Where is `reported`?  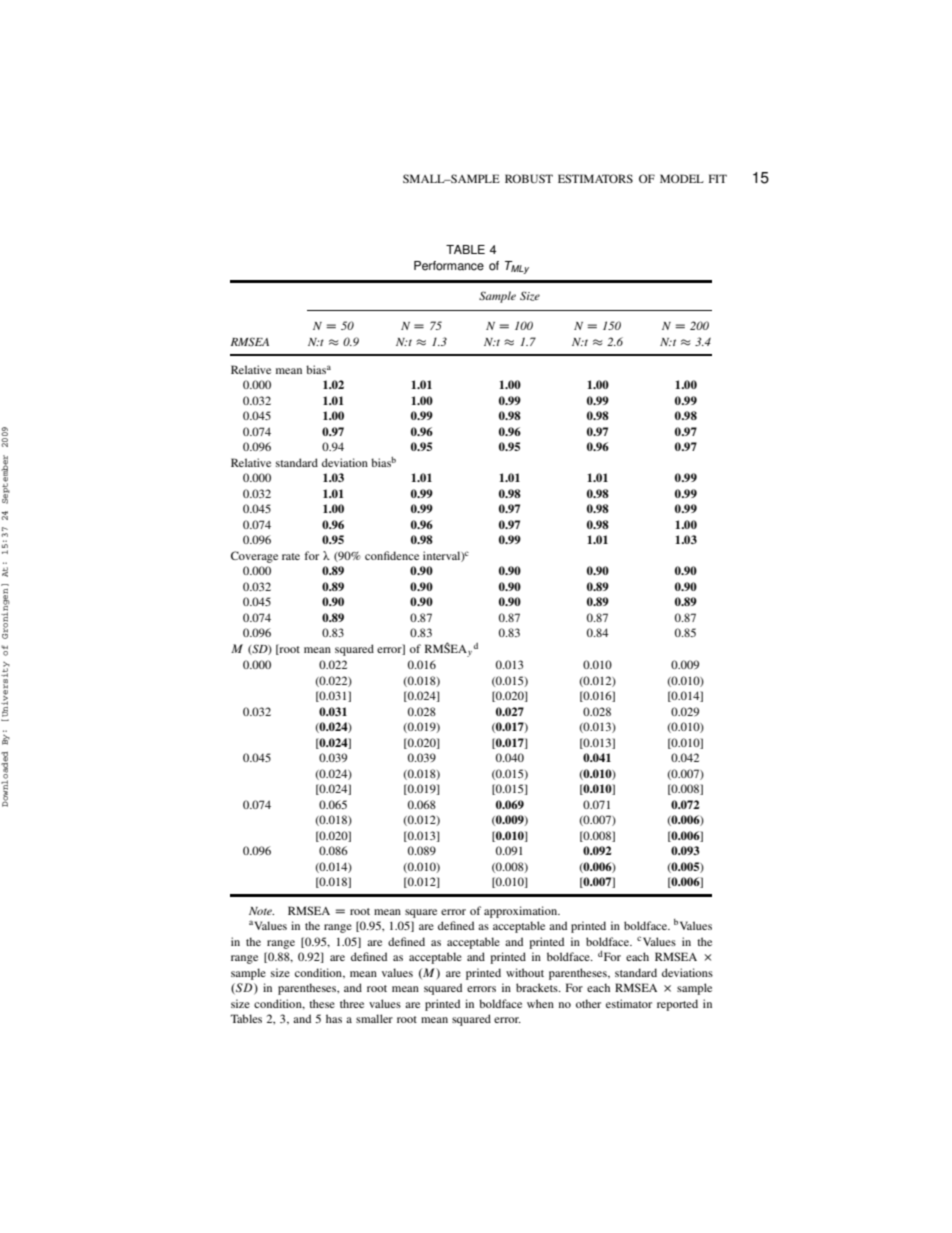 reported is located at coordinates (677, 1005).
